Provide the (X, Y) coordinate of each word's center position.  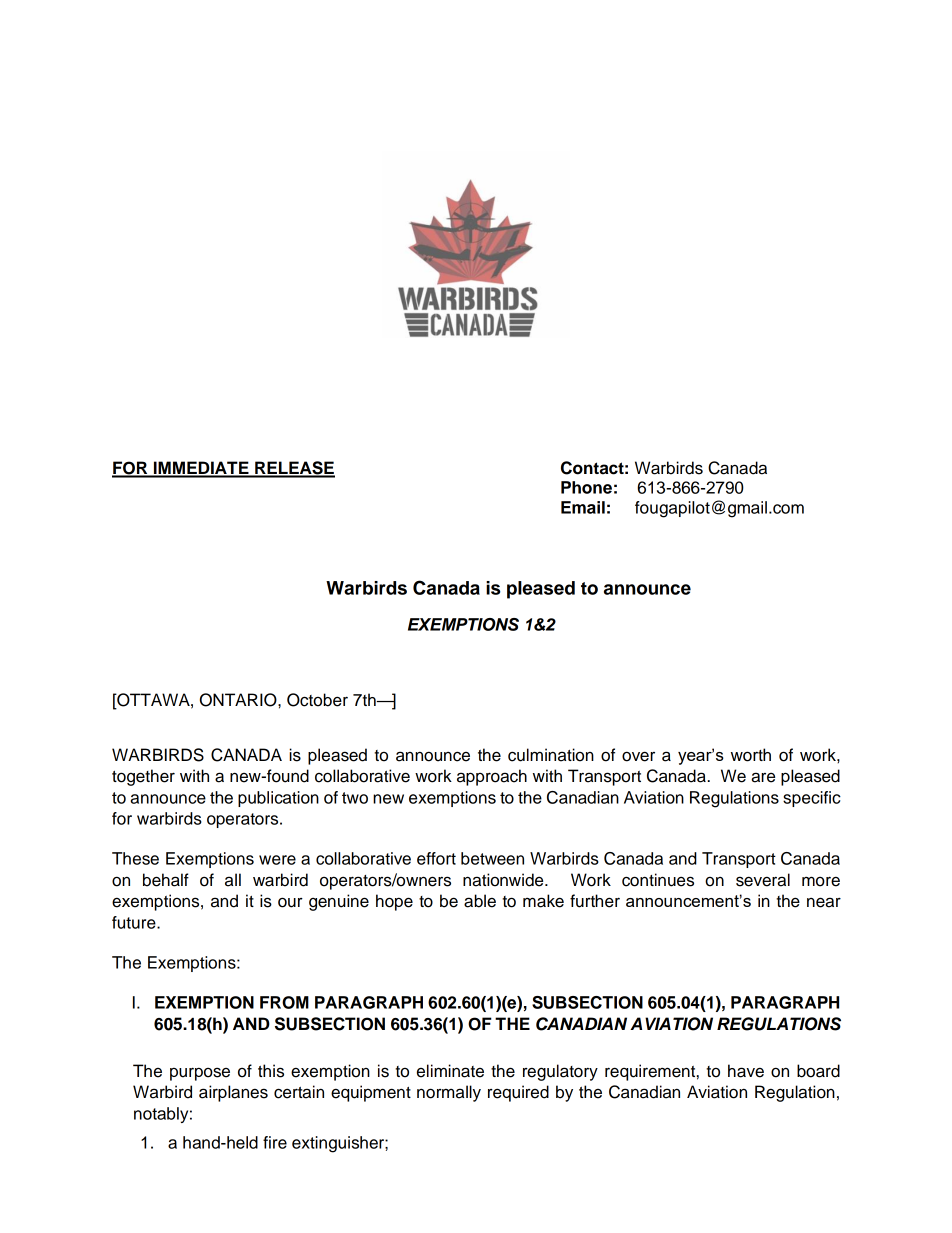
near (824, 902)
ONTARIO (239, 700)
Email (583, 507)
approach (492, 777)
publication (278, 799)
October (317, 700)
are (763, 777)
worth (751, 755)
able (480, 901)
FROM (284, 1002)
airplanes (233, 1093)
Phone (586, 487)
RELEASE (294, 469)
